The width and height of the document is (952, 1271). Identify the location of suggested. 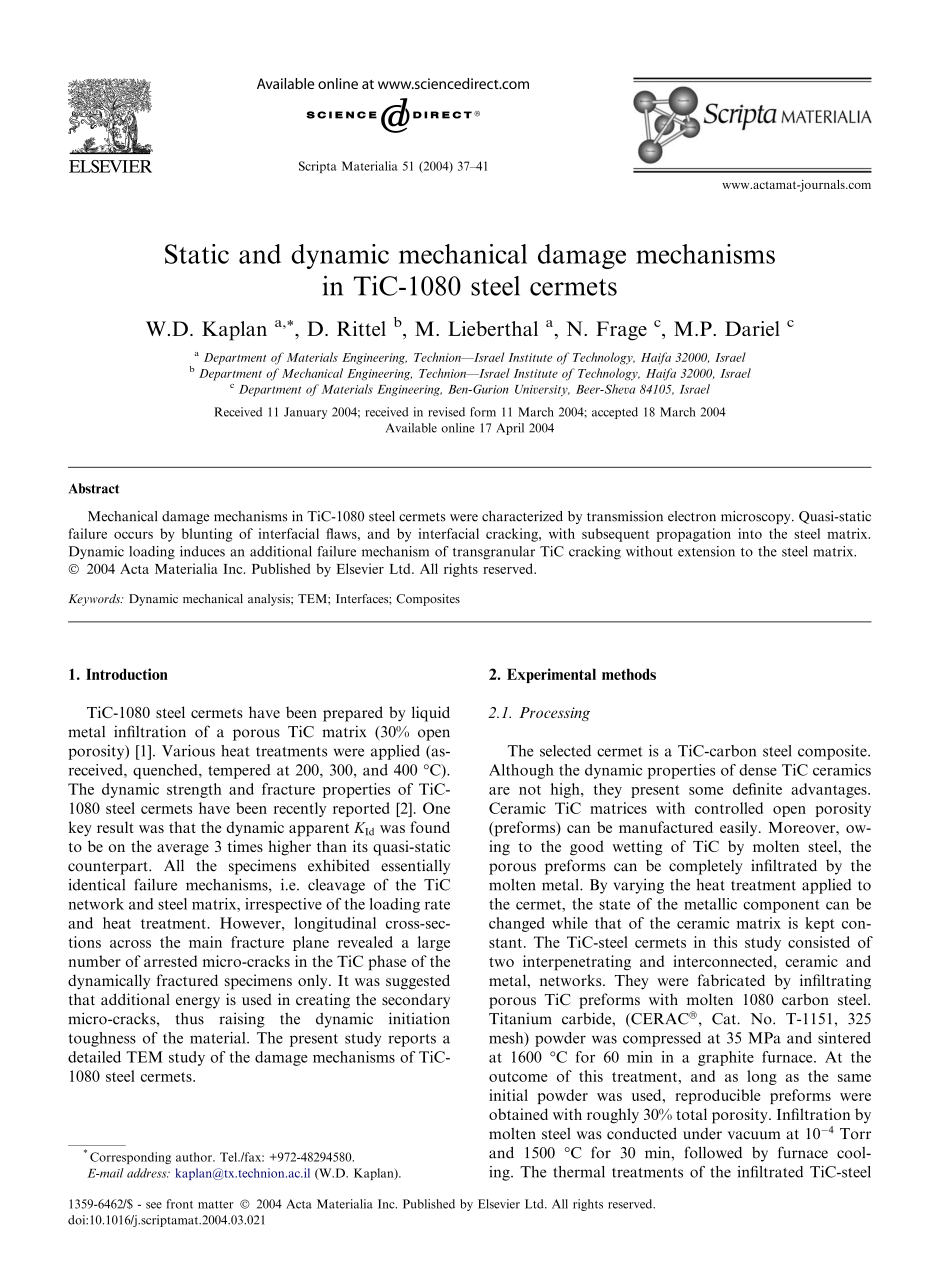
(418, 982).
